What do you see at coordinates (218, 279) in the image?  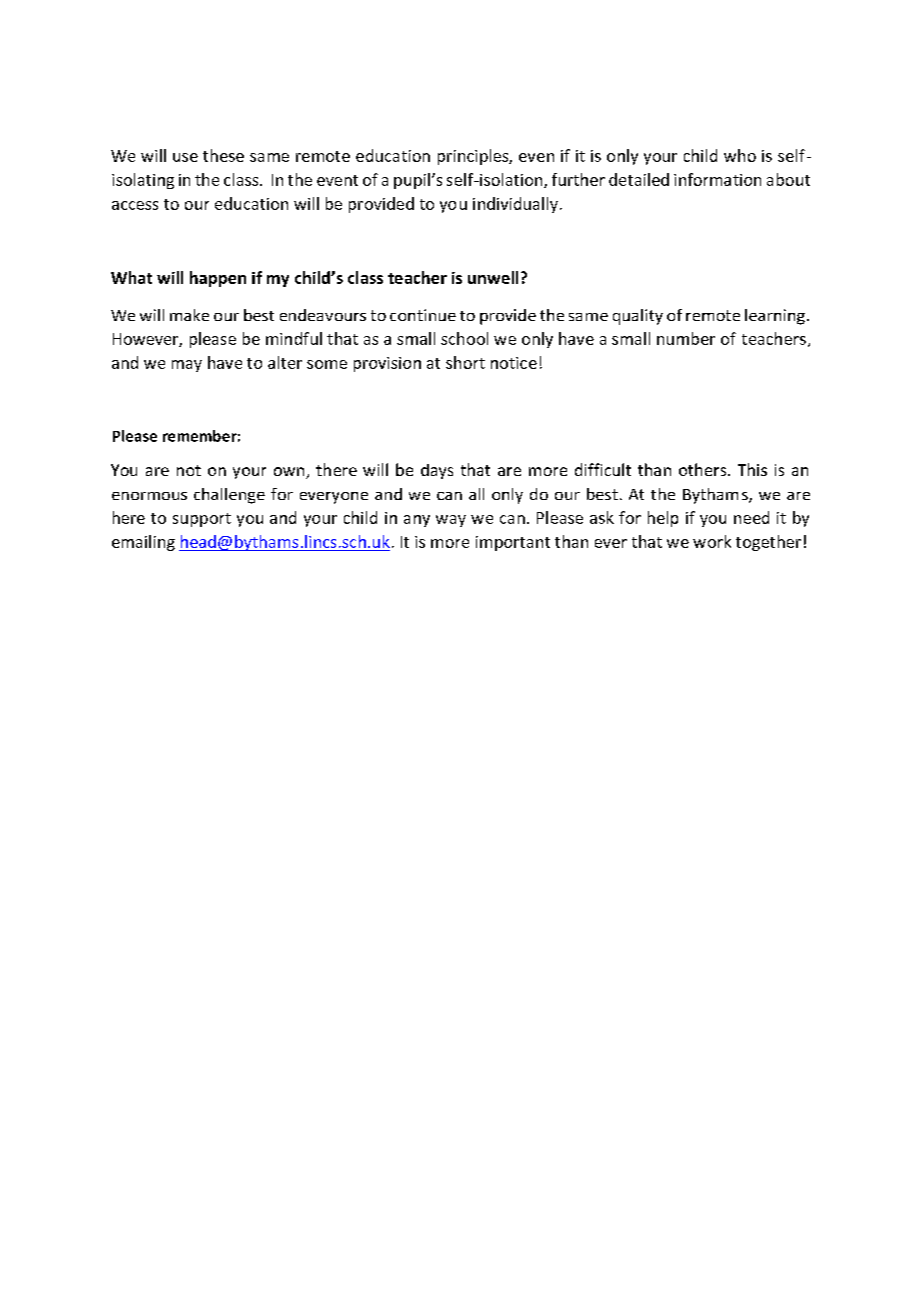 I see `happen` at bounding box center [218, 279].
